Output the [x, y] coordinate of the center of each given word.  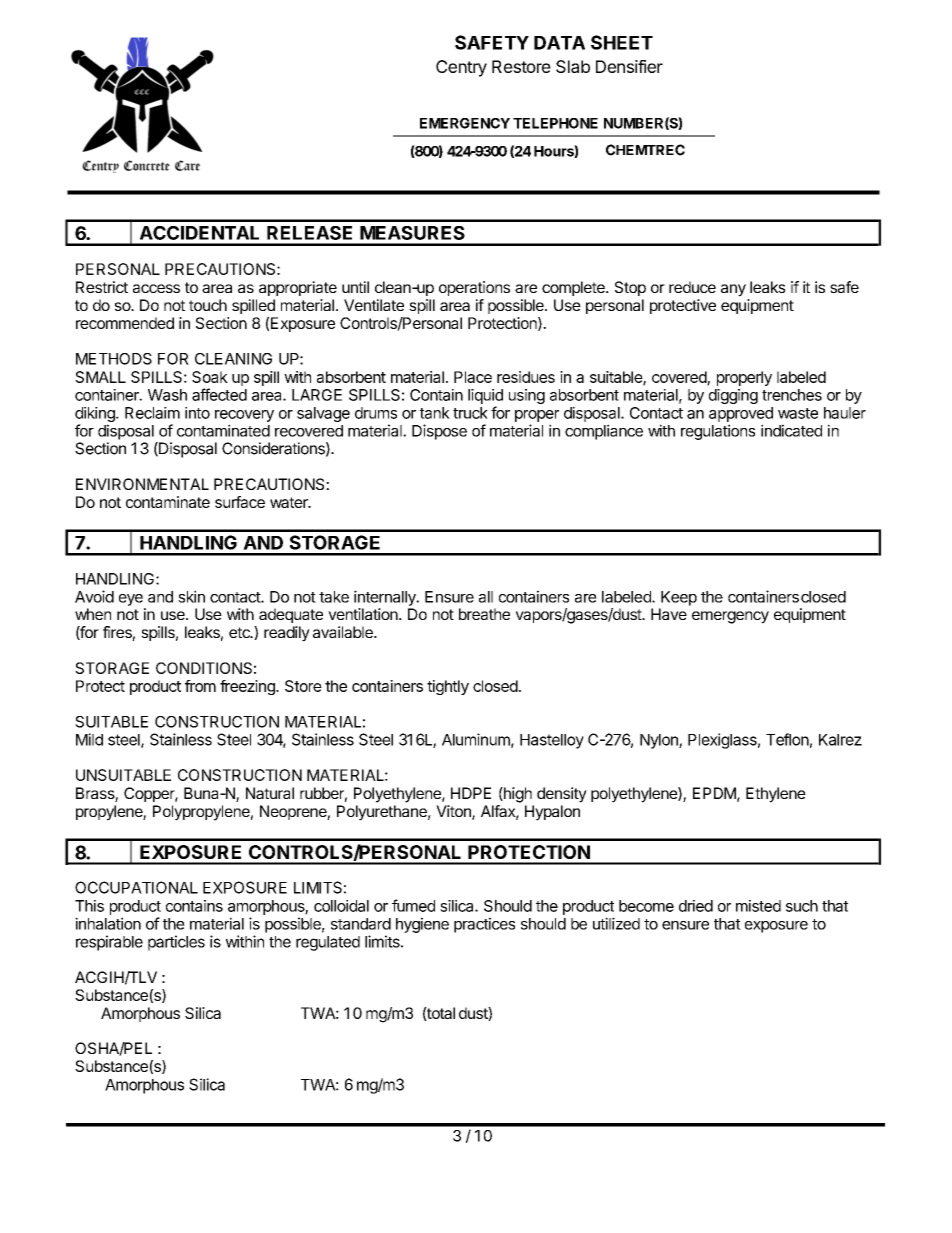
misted [758, 906]
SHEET [622, 42]
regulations [718, 432]
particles [176, 943]
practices [484, 925]
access [156, 288]
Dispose [439, 432]
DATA [559, 43]
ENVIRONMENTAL [142, 484]
